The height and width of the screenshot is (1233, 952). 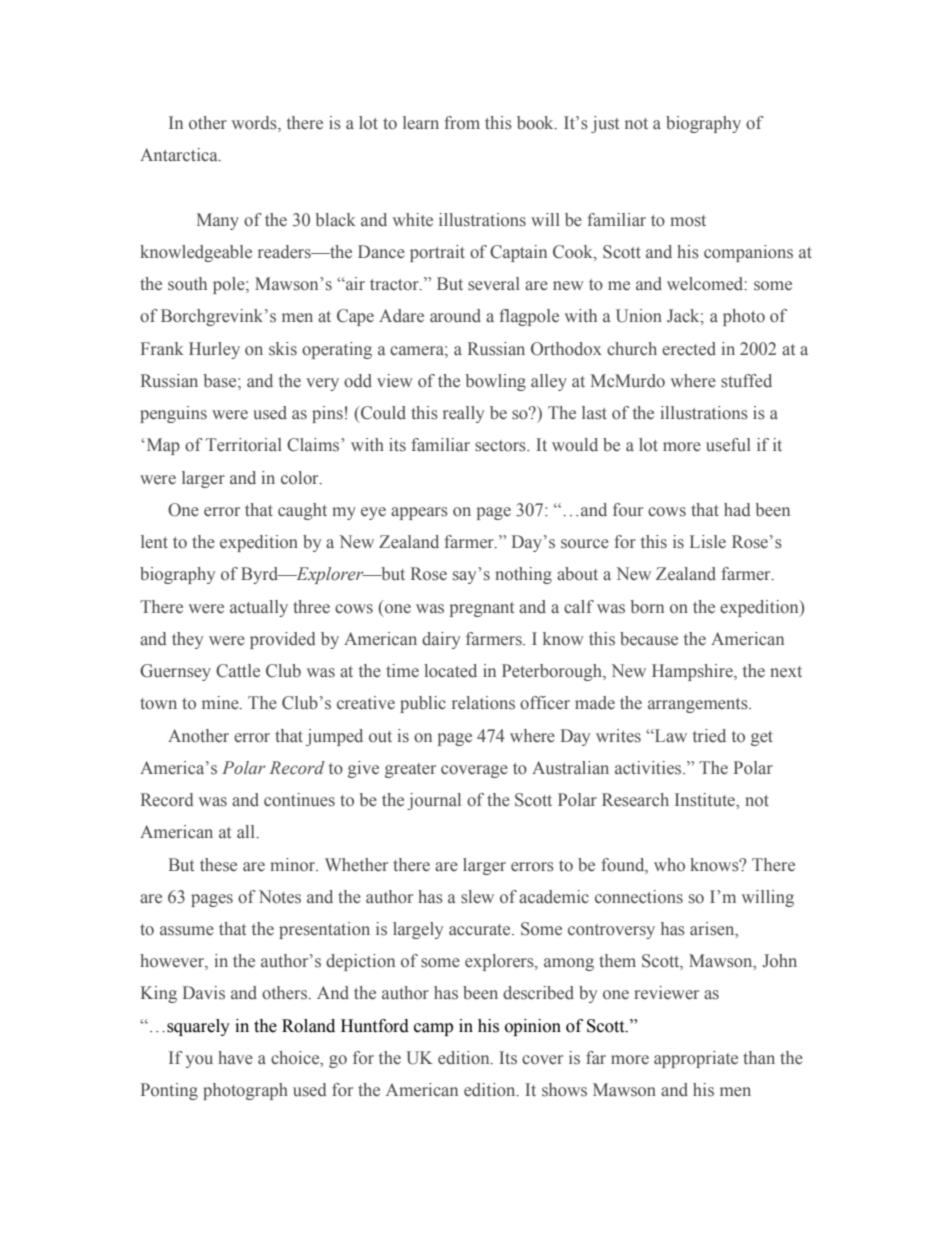 What do you see at coordinates (255, 124) in the screenshot?
I see `words` at bounding box center [255, 124].
